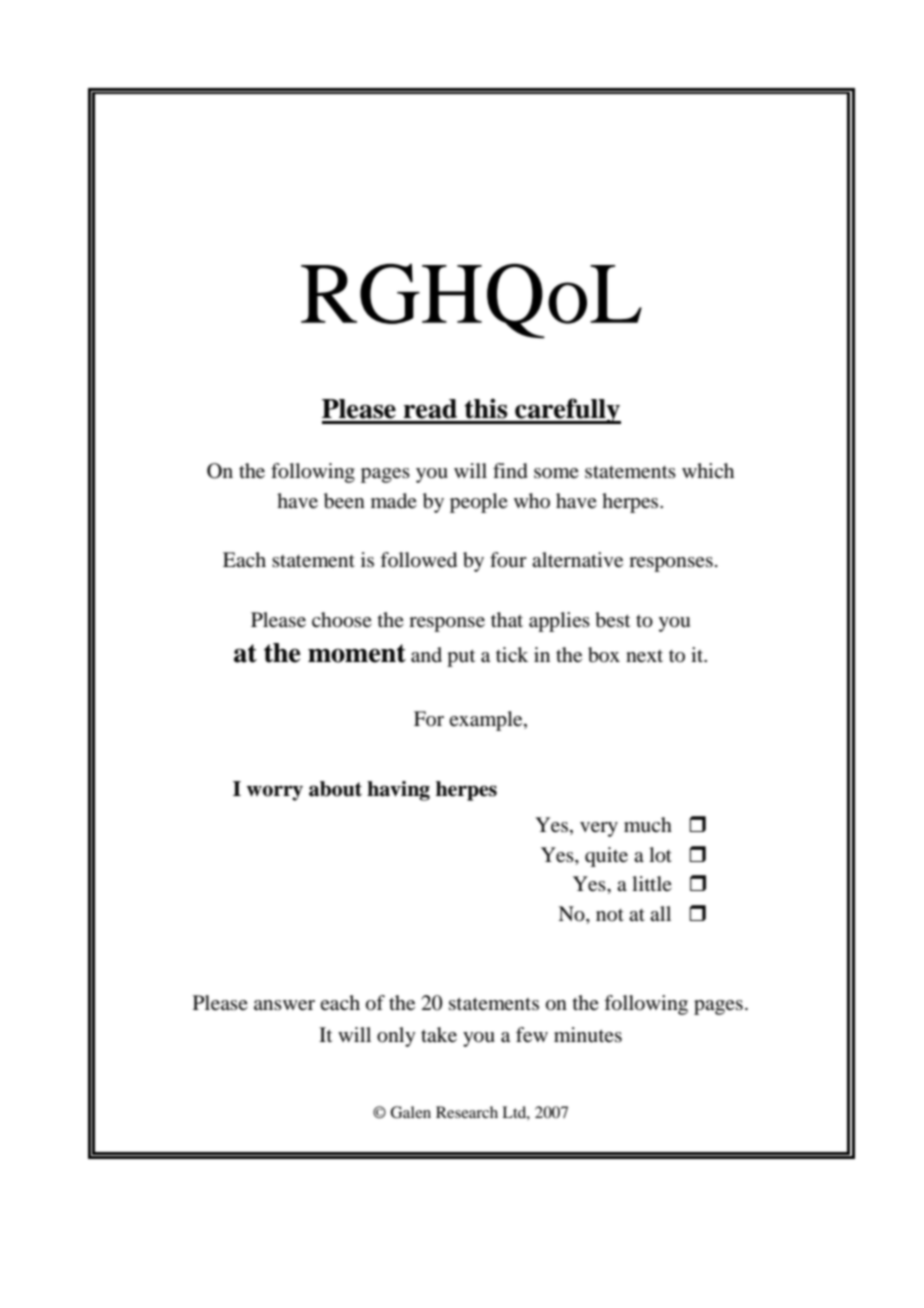 The height and width of the screenshot is (1308, 924). I want to click on four, so click(508, 560).
